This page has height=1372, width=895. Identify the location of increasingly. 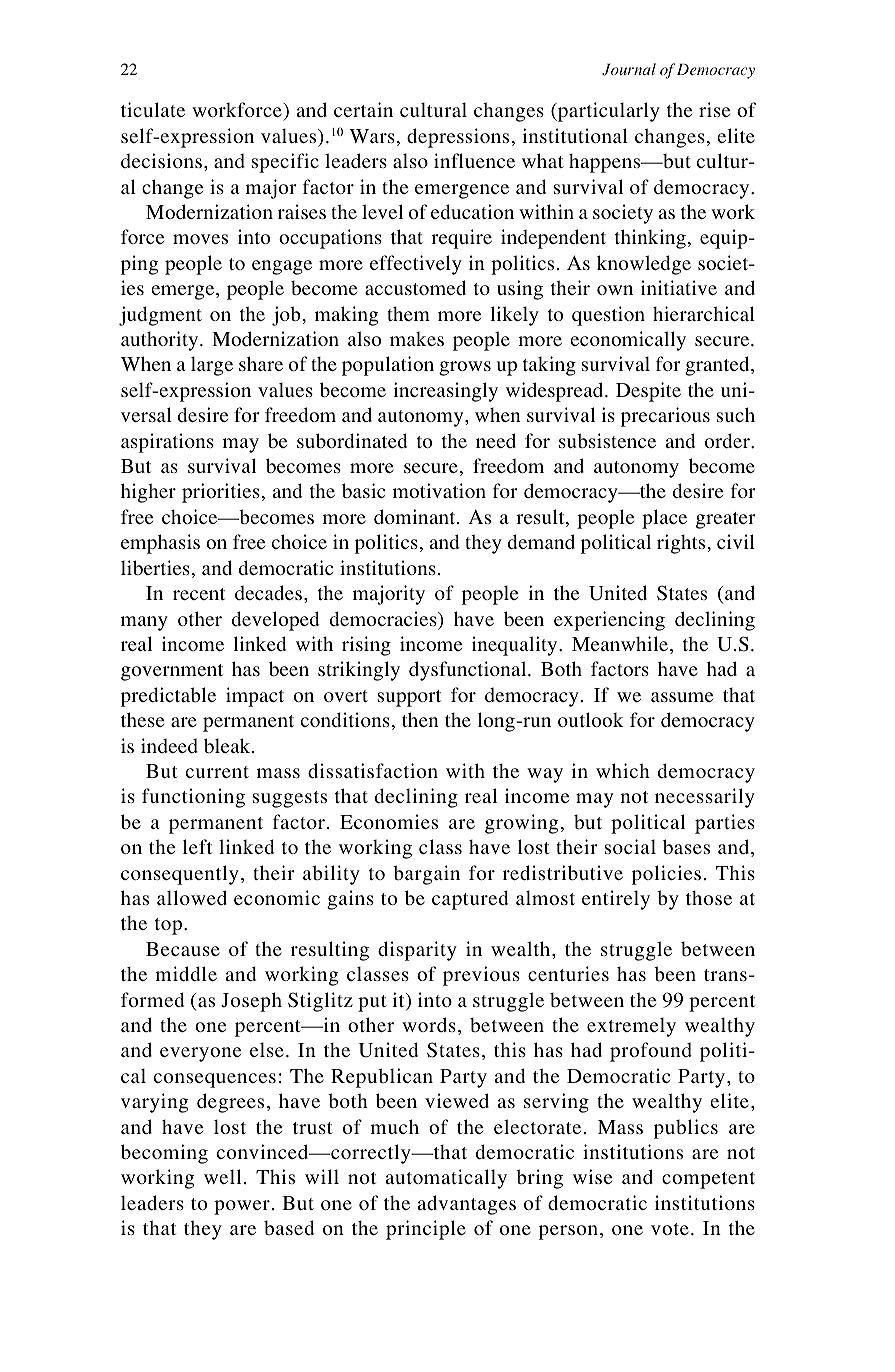
(446, 392).
